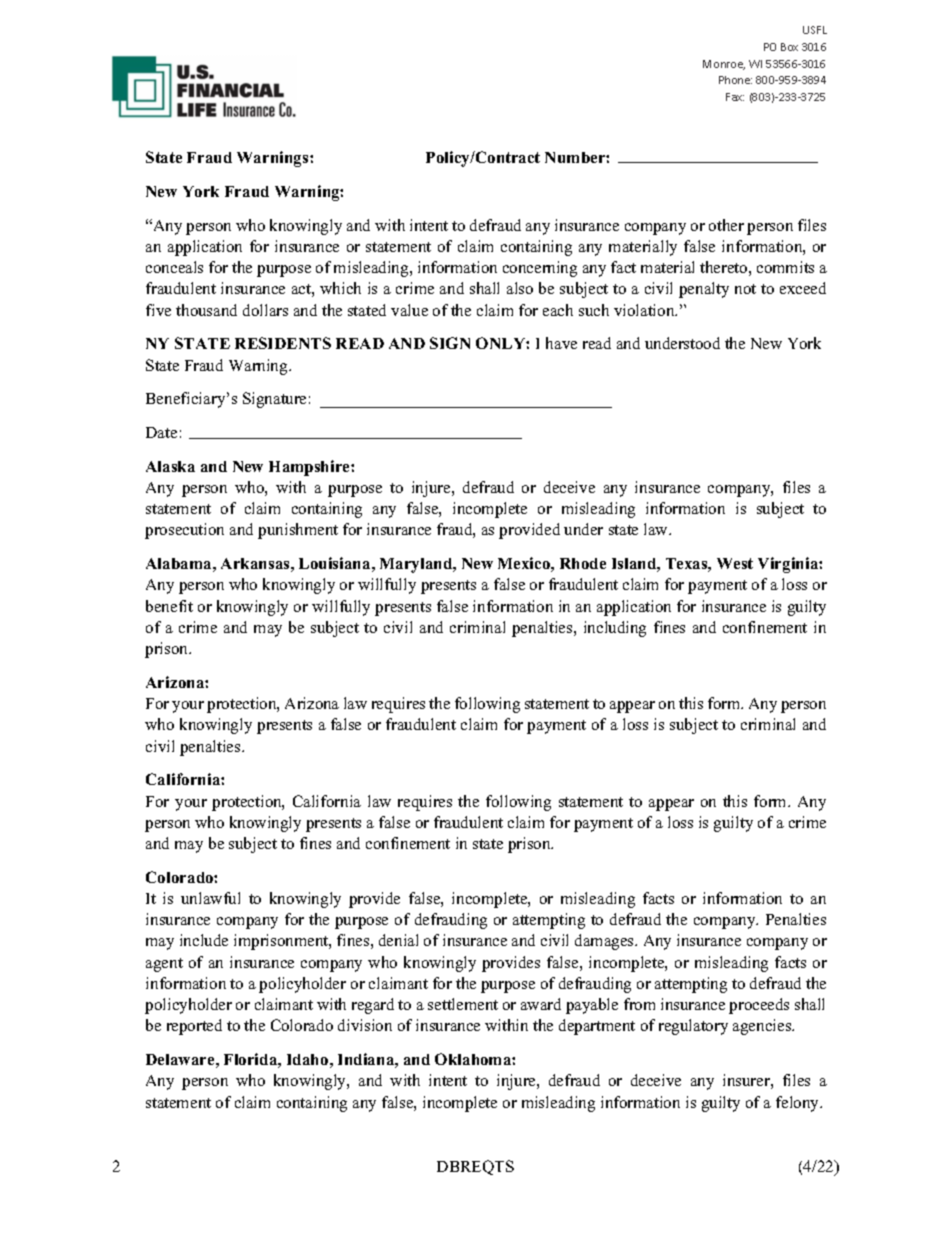 The height and width of the screenshot is (1233, 952). I want to click on denial, so click(398, 940).
